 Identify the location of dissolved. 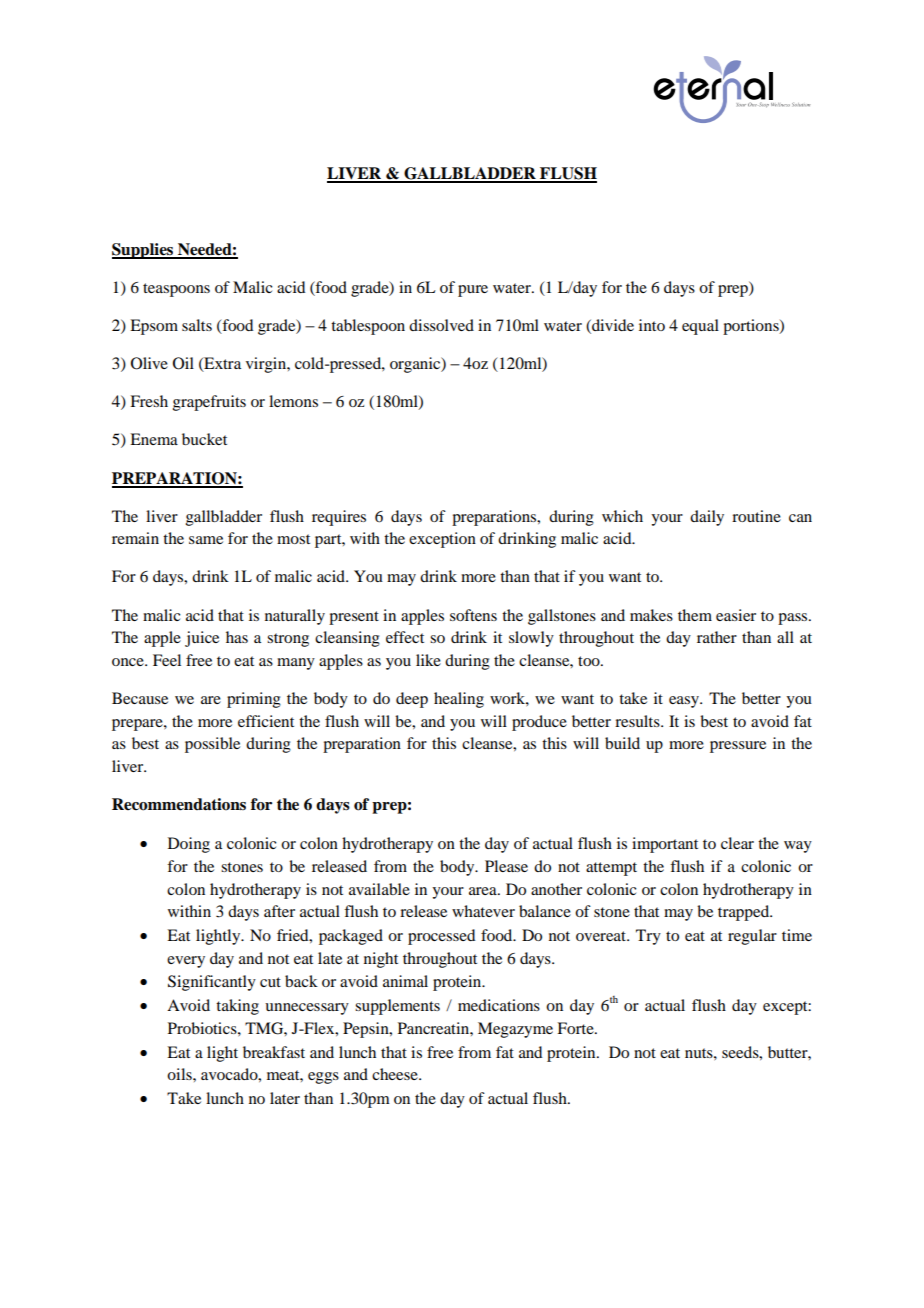
(441, 325).
